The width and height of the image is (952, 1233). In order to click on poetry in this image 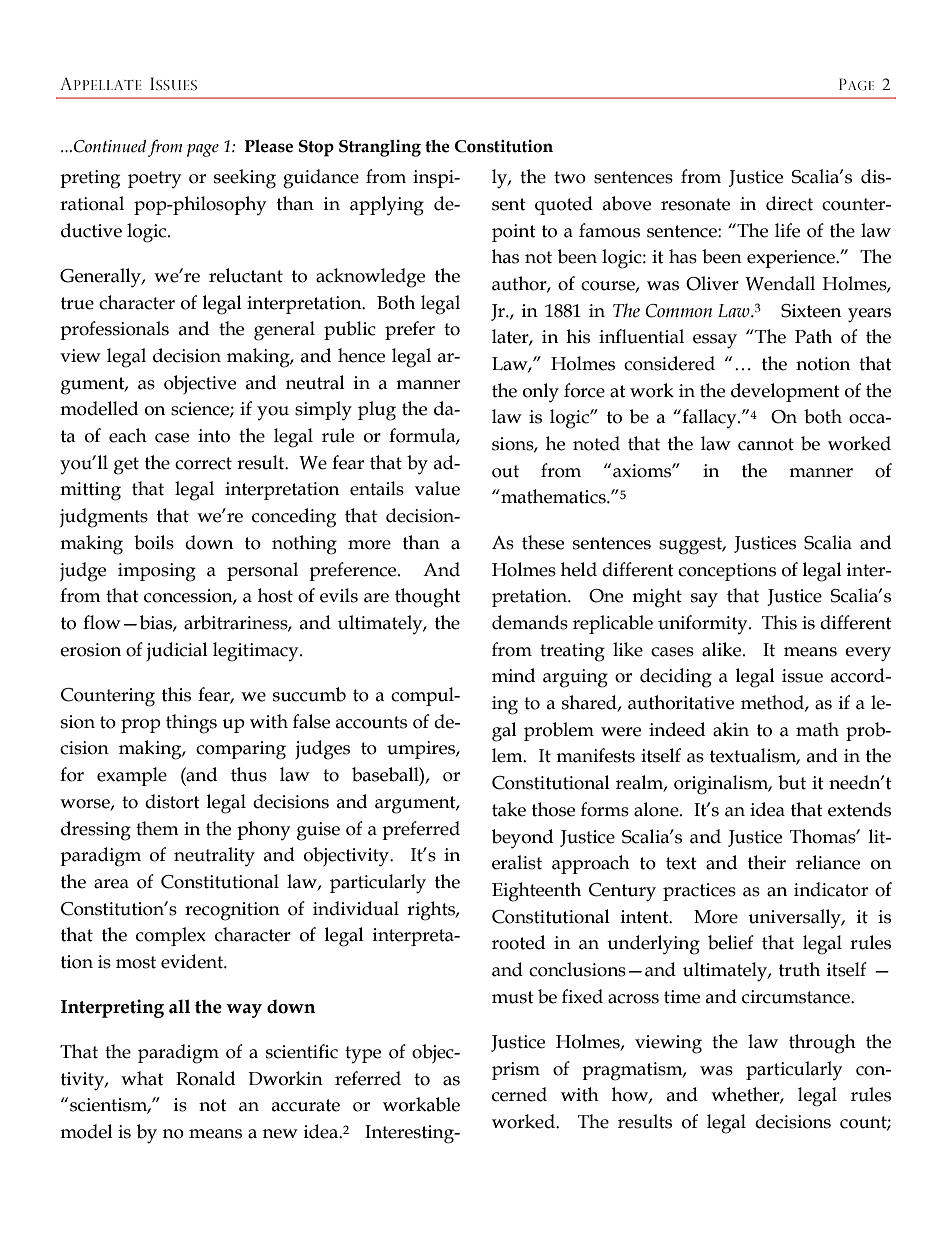, I will do `click(154, 179)`.
